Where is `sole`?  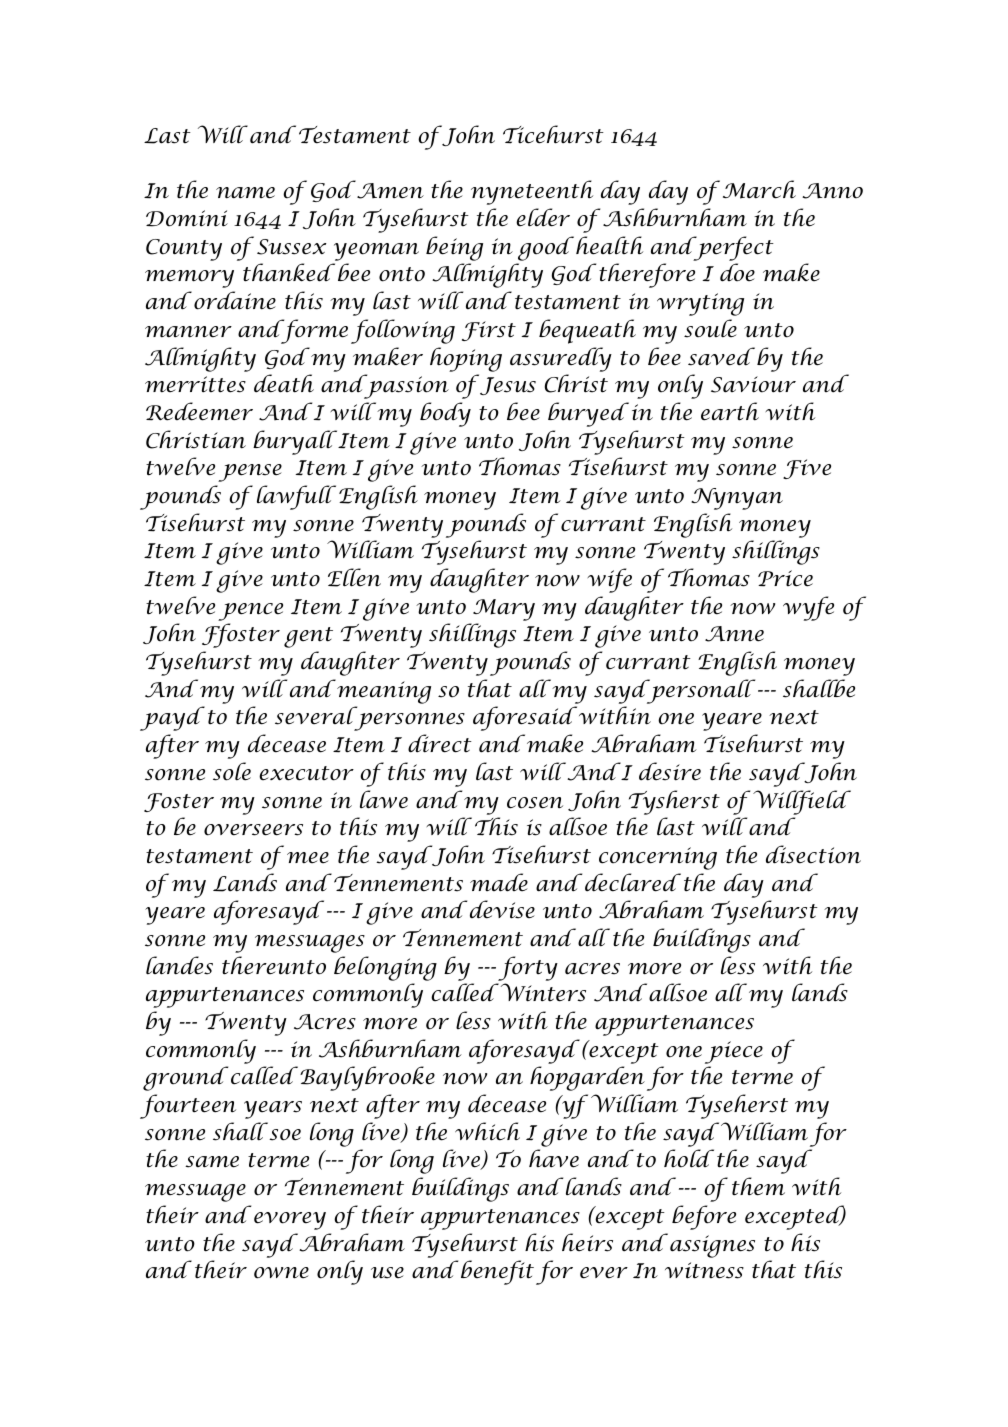 sole is located at coordinates (232, 771).
